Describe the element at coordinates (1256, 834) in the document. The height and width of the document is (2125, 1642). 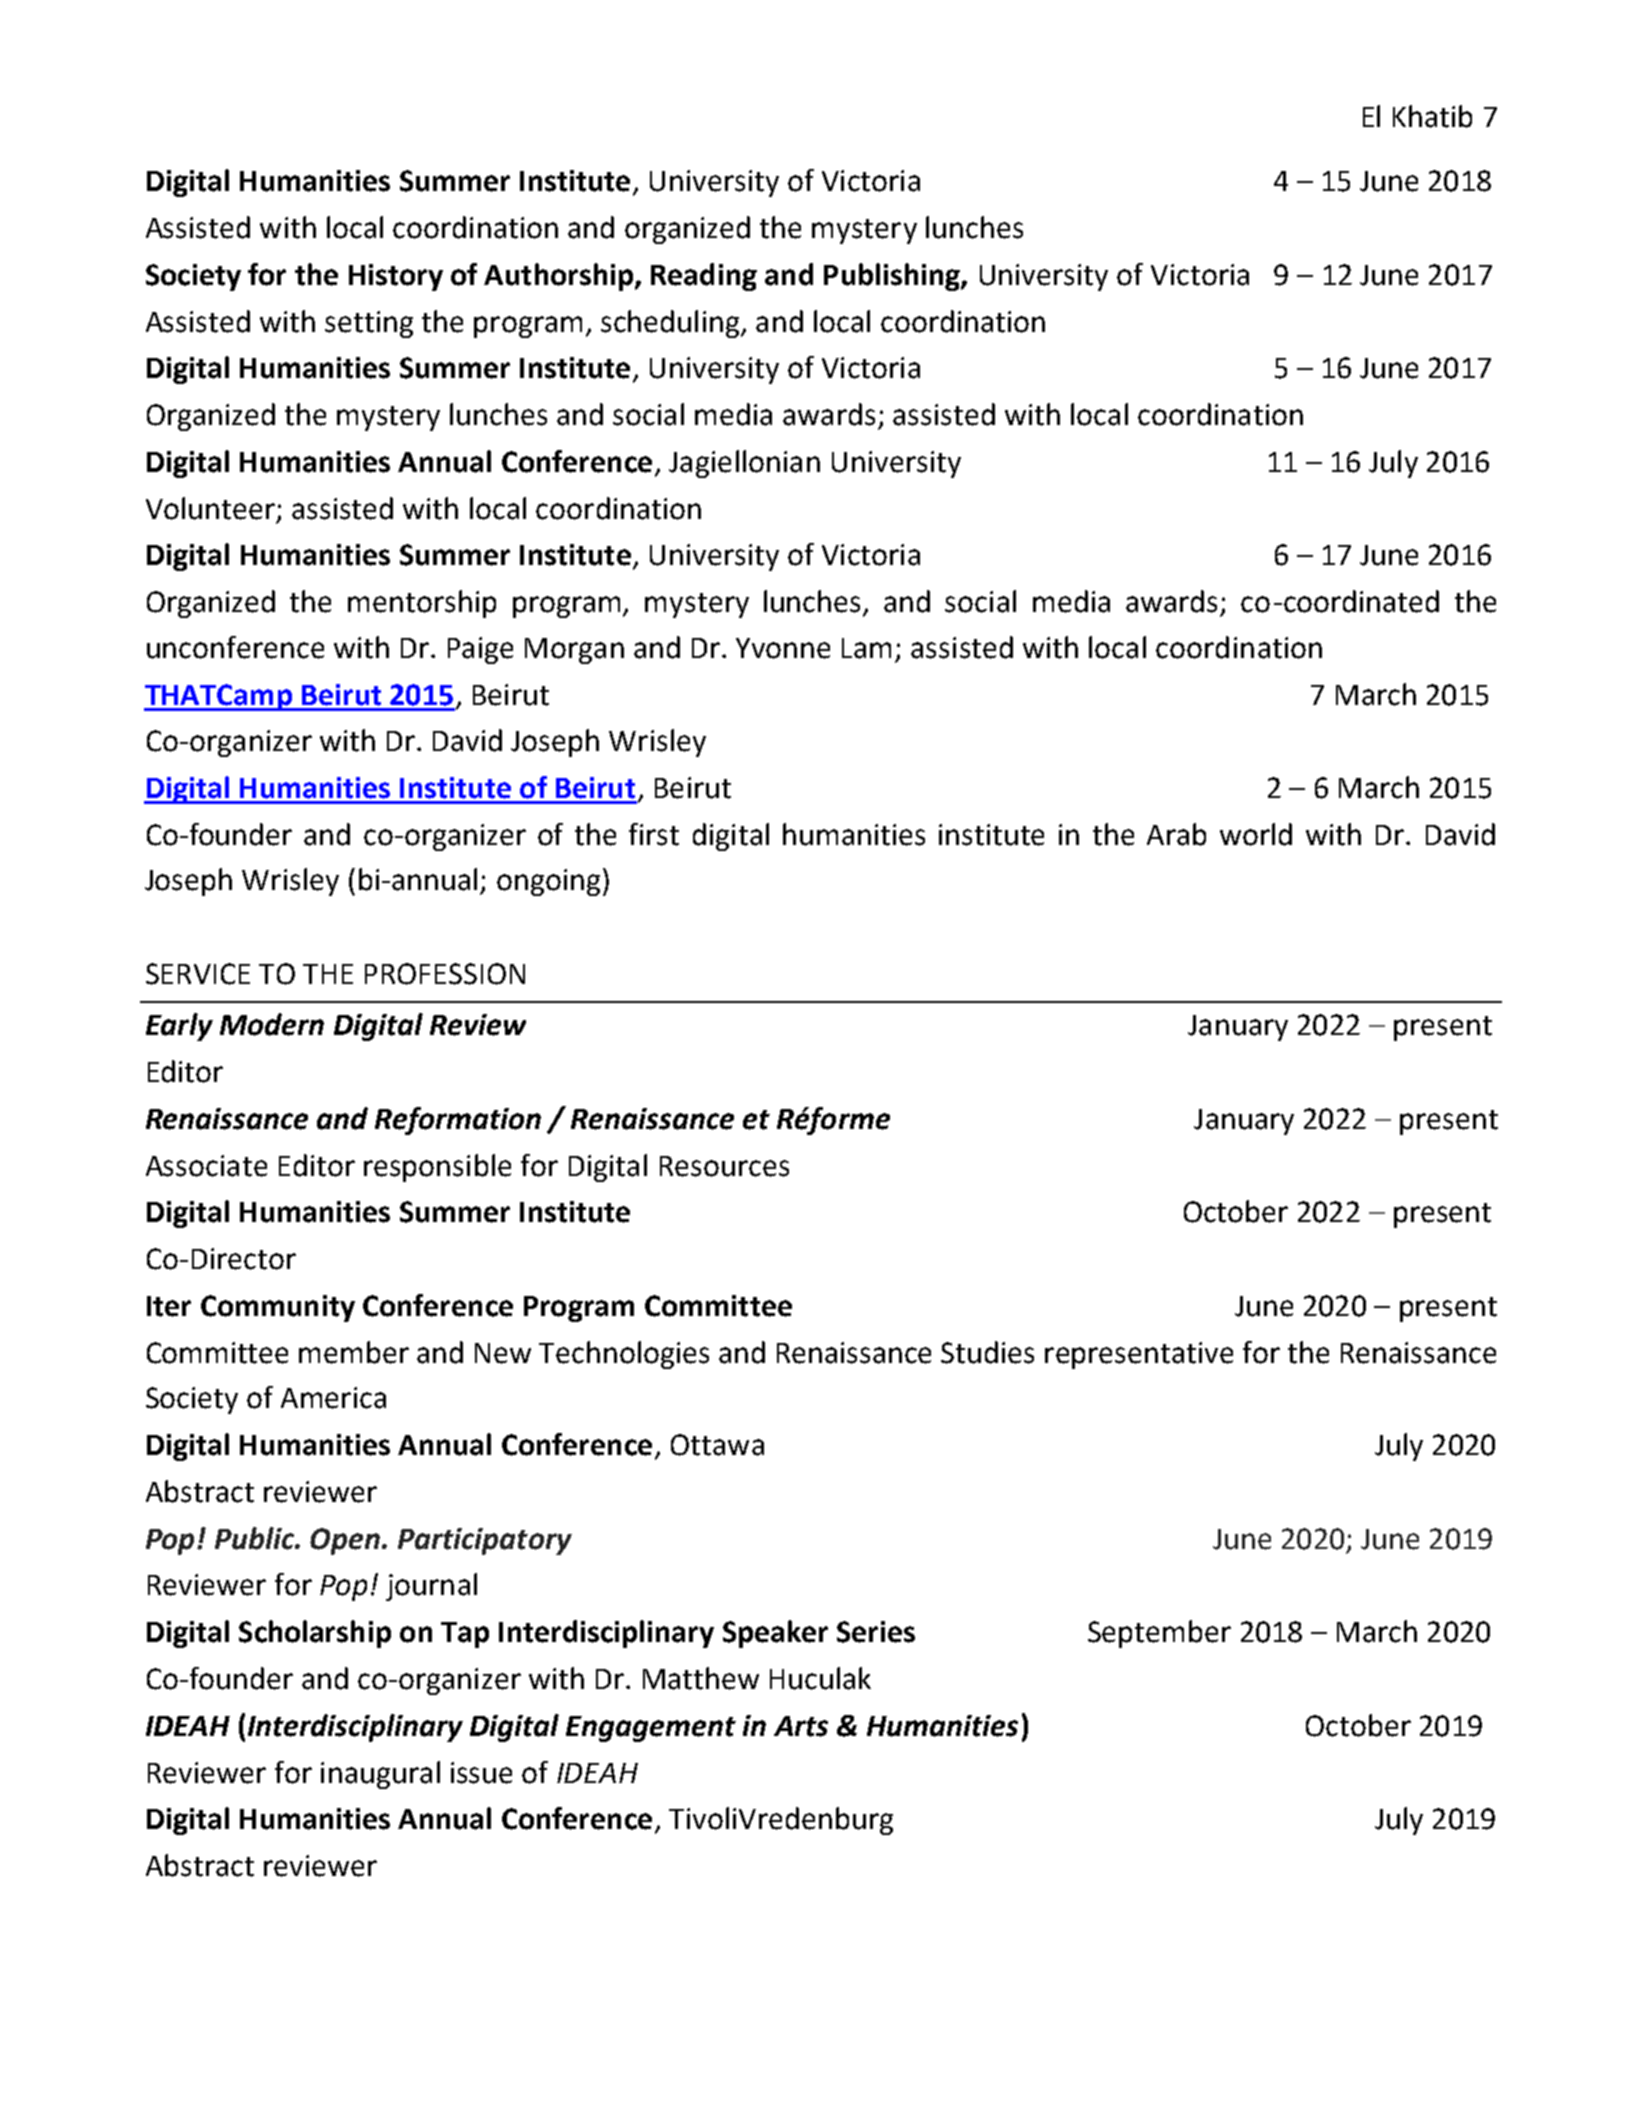
I see `world` at that location.
